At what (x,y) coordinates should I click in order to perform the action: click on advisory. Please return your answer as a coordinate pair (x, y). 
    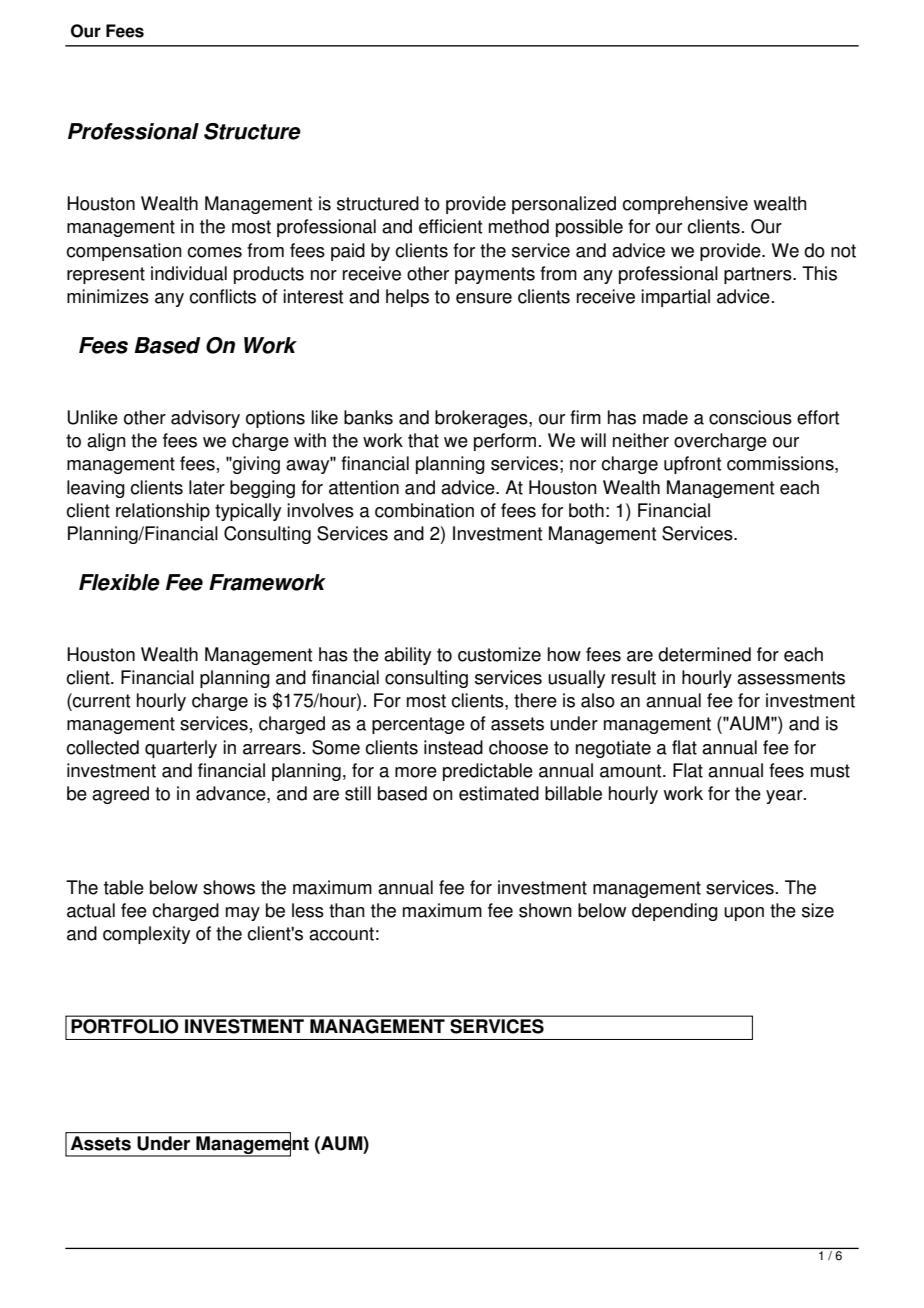
    Looking at the image, I should click on (205, 419).
